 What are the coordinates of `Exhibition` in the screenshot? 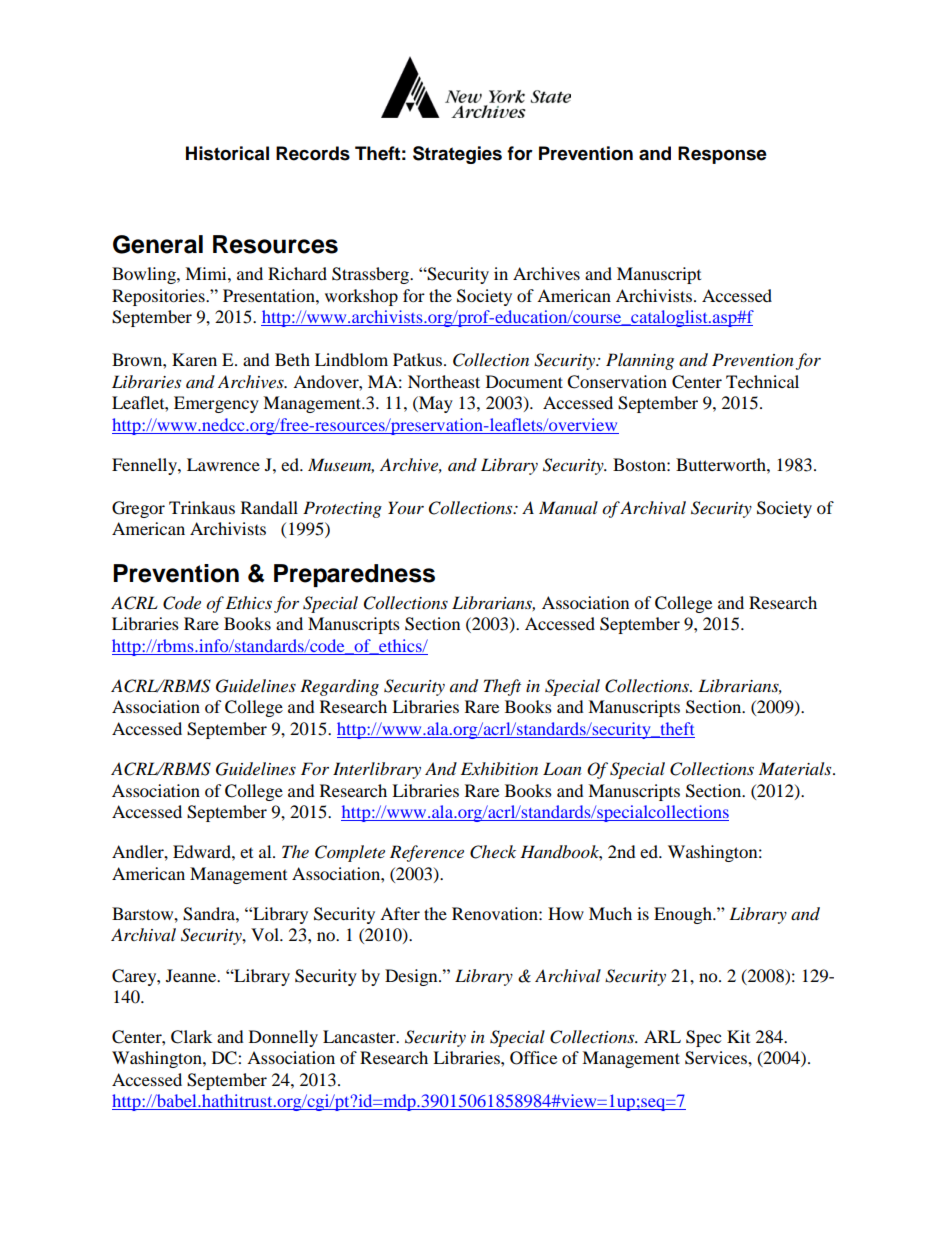 It's located at (499, 768).
